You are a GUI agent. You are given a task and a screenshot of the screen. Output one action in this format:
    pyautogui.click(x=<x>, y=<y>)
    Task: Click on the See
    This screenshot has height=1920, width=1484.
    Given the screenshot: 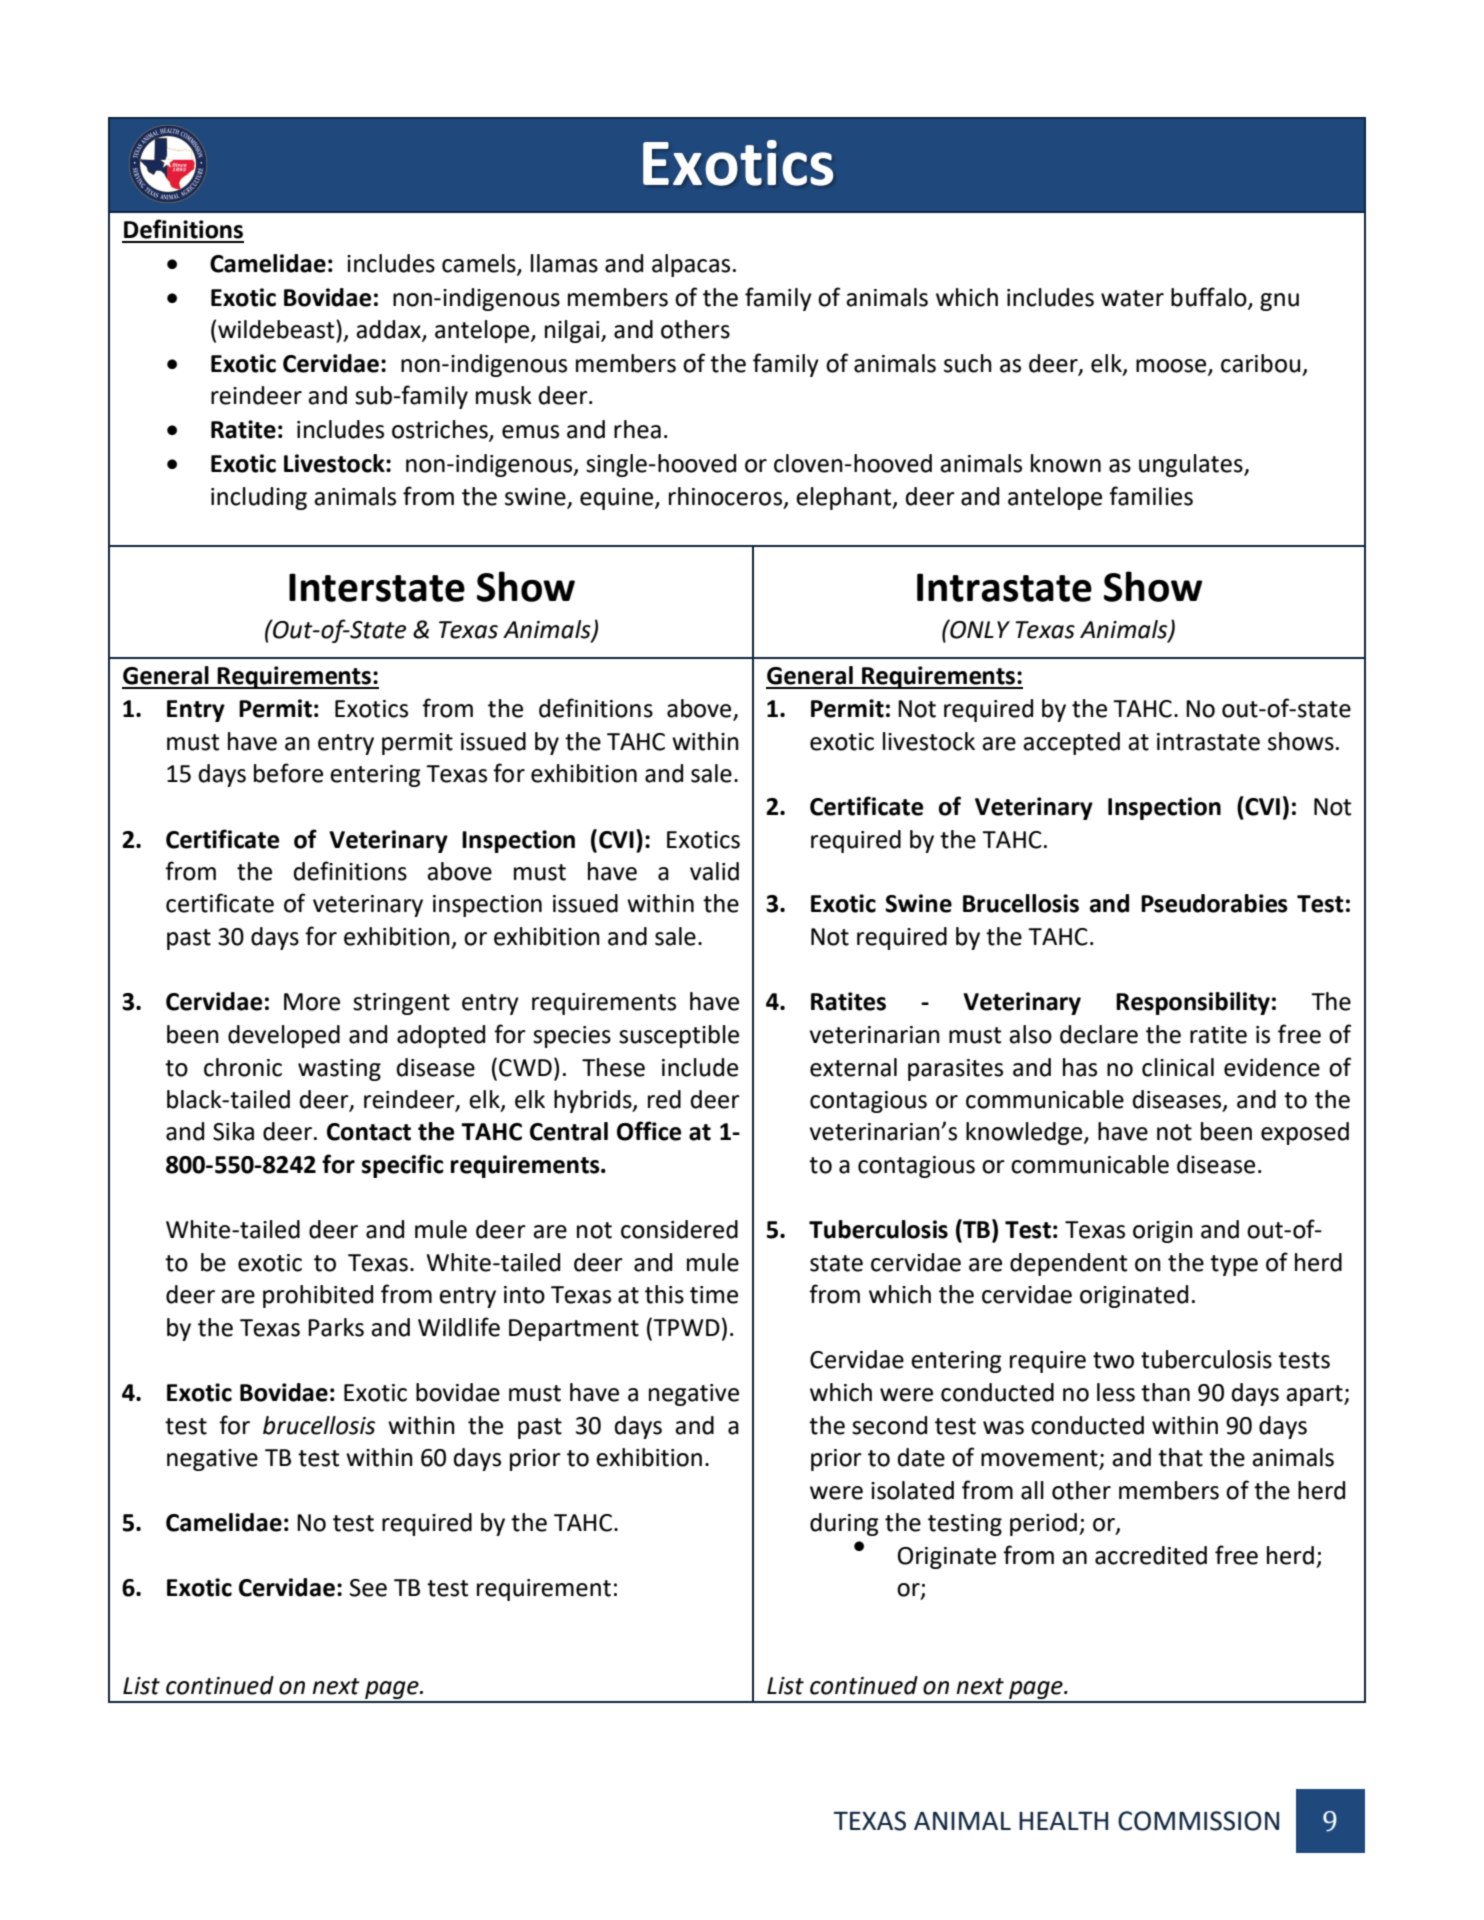 What is the action you would take?
    pyautogui.click(x=368, y=1588)
